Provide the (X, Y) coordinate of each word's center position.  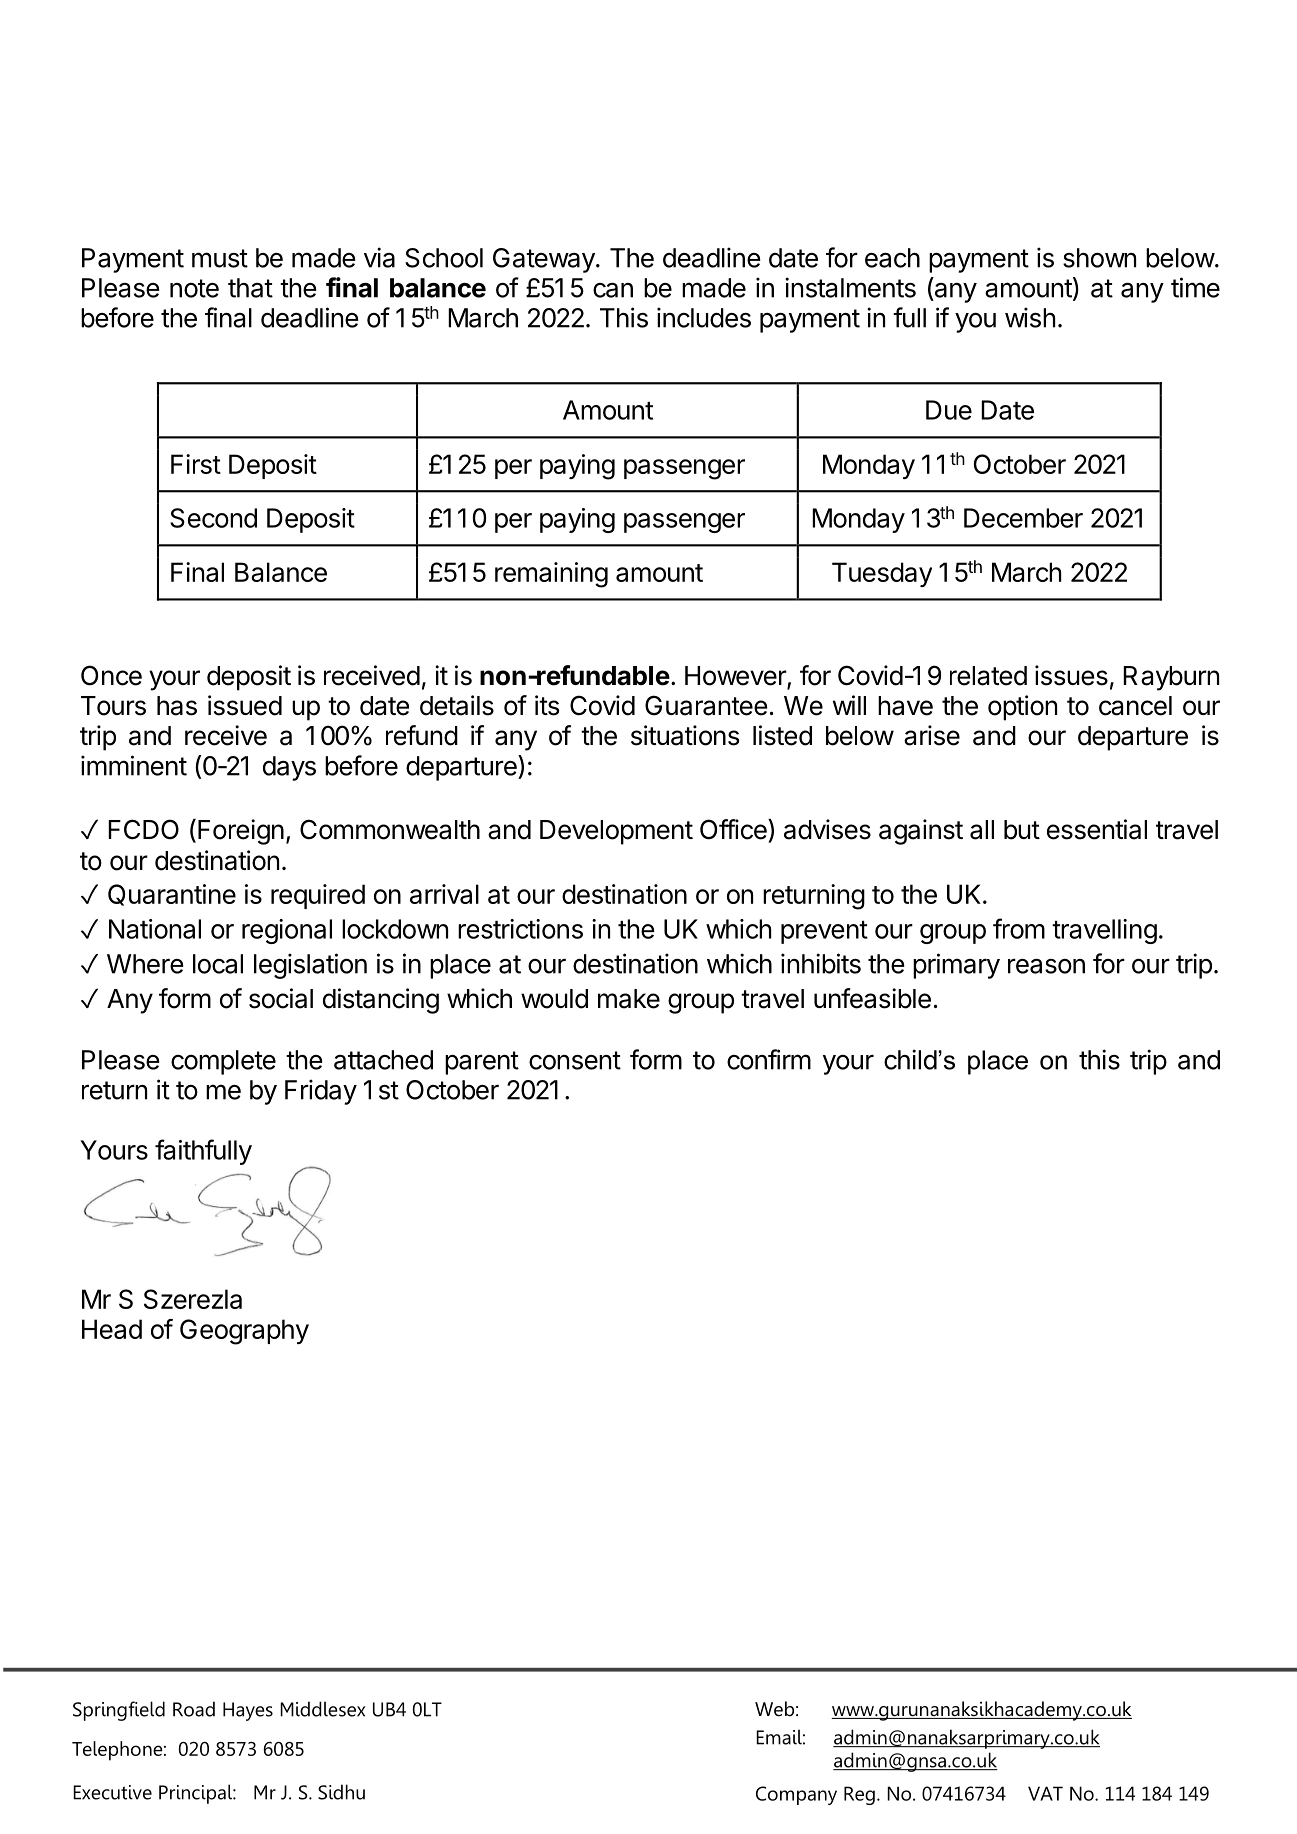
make (629, 999)
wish (1030, 317)
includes (704, 317)
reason (1046, 966)
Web (774, 1709)
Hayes (248, 1711)
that (250, 288)
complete (223, 1062)
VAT (1045, 1793)
